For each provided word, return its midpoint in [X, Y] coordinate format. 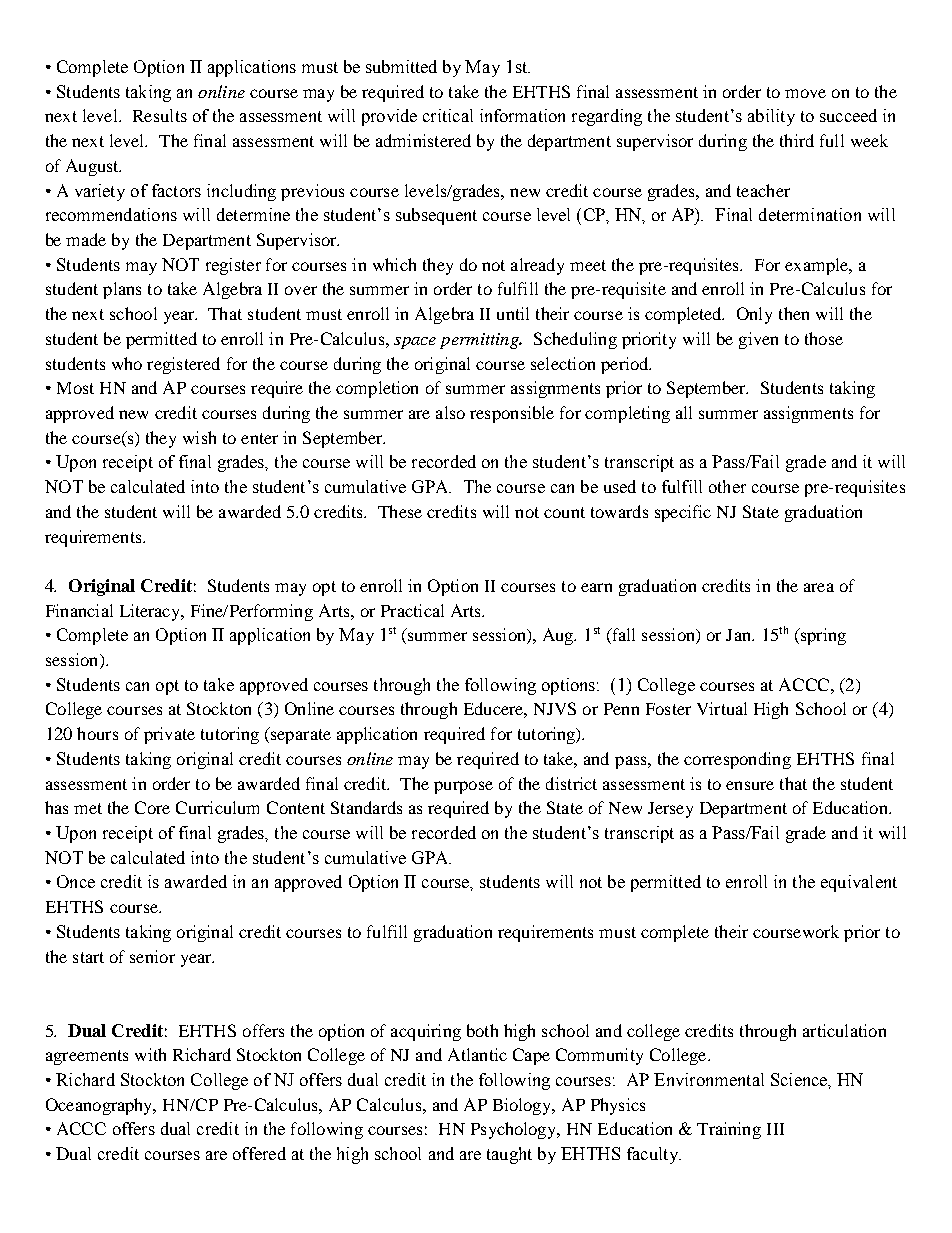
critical [448, 115]
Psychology [515, 1130]
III [775, 1129]
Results [160, 115]
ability [771, 117]
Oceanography [101, 1106]
